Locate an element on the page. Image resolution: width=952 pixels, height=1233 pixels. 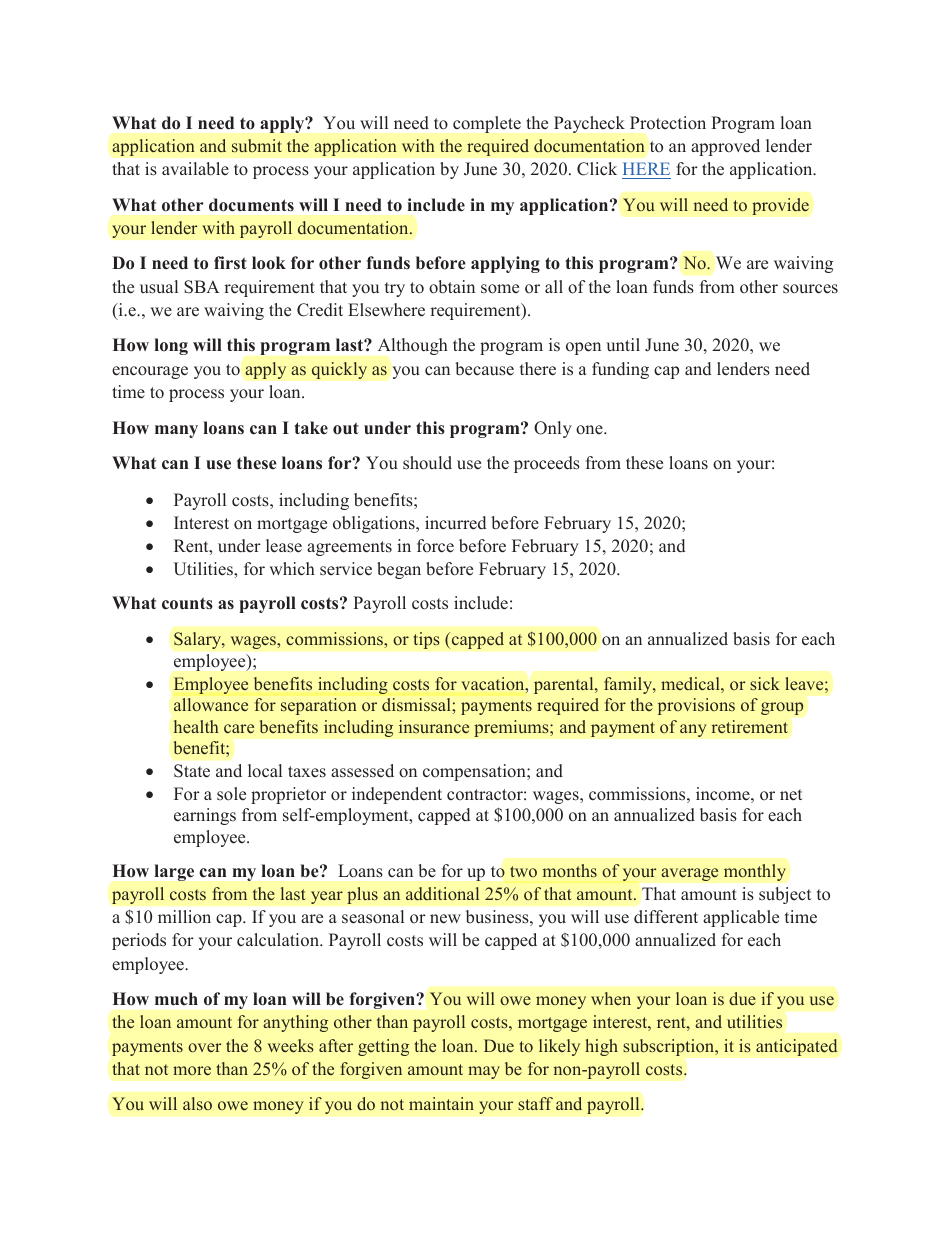
counts is located at coordinates (187, 603).
